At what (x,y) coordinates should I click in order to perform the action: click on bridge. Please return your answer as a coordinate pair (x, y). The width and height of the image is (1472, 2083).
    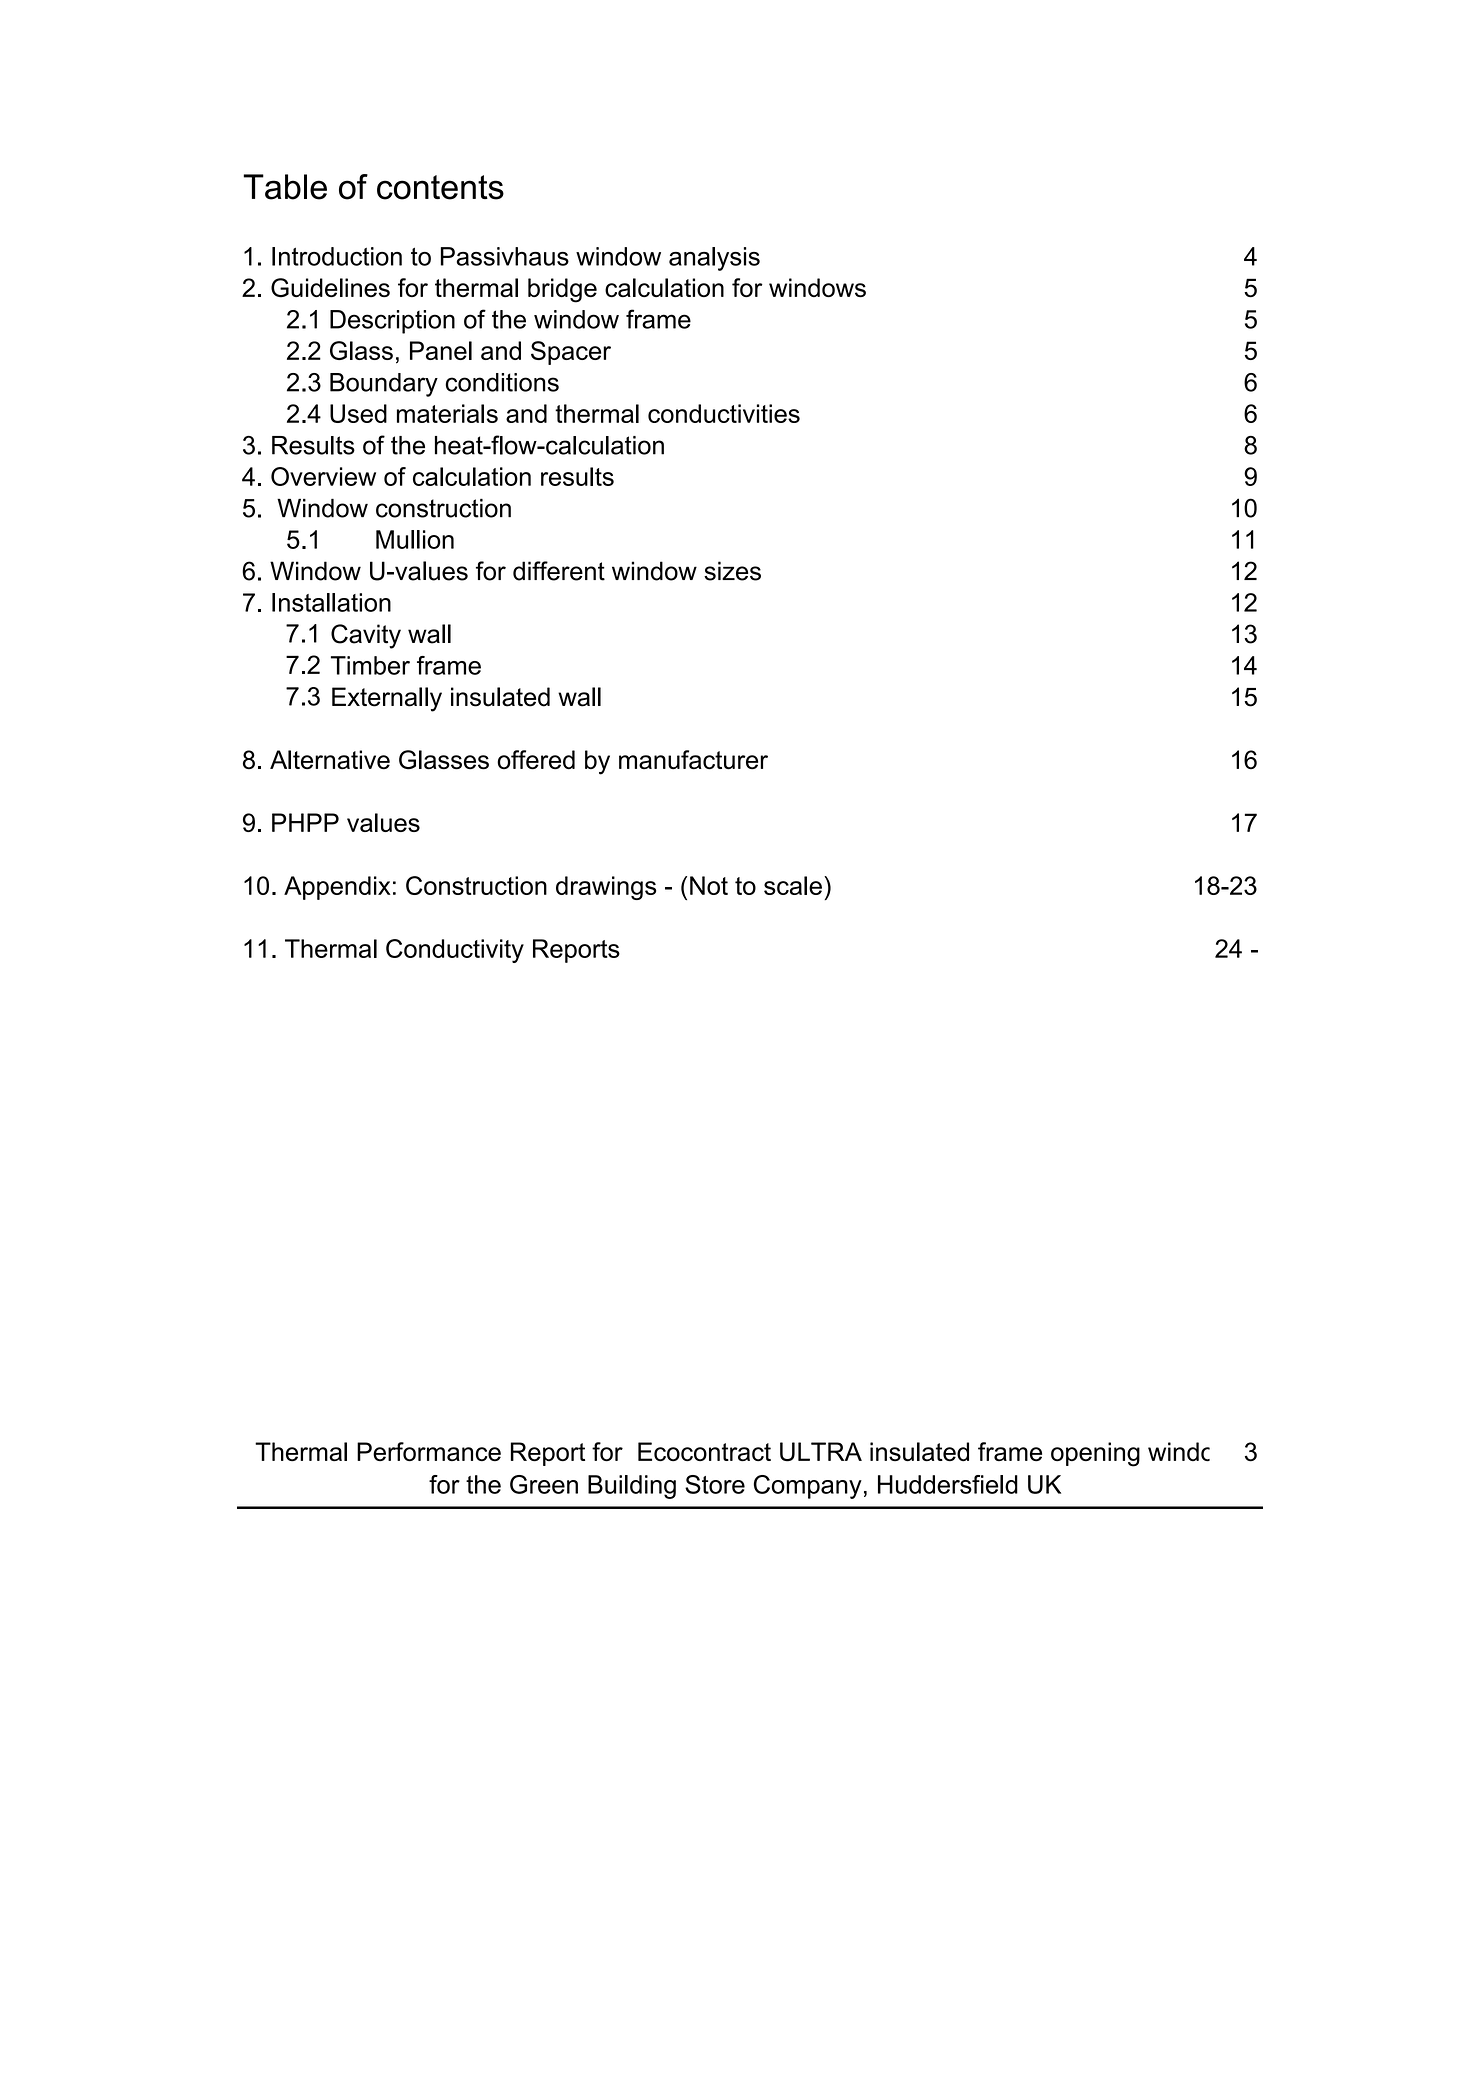
    Looking at the image, I should click on (562, 290).
